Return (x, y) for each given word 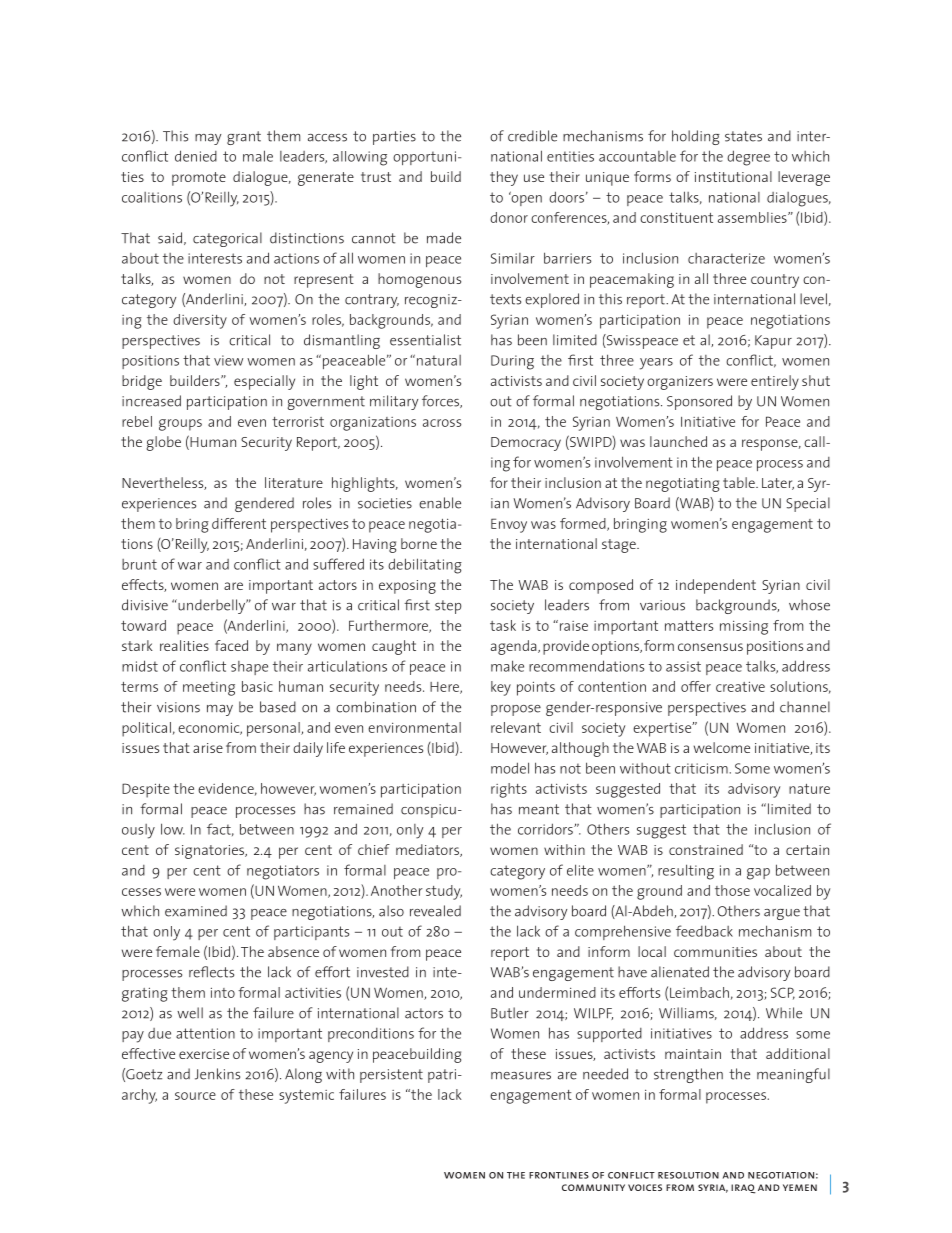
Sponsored (699, 402)
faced (231, 645)
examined (196, 911)
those (732, 890)
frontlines (559, 1175)
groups (180, 425)
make (507, 666)
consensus (710, 647)
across (442, 423)
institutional (733, 176)
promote (199, 179)
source (195, 1096)
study (444, 892)
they (504, 178)
